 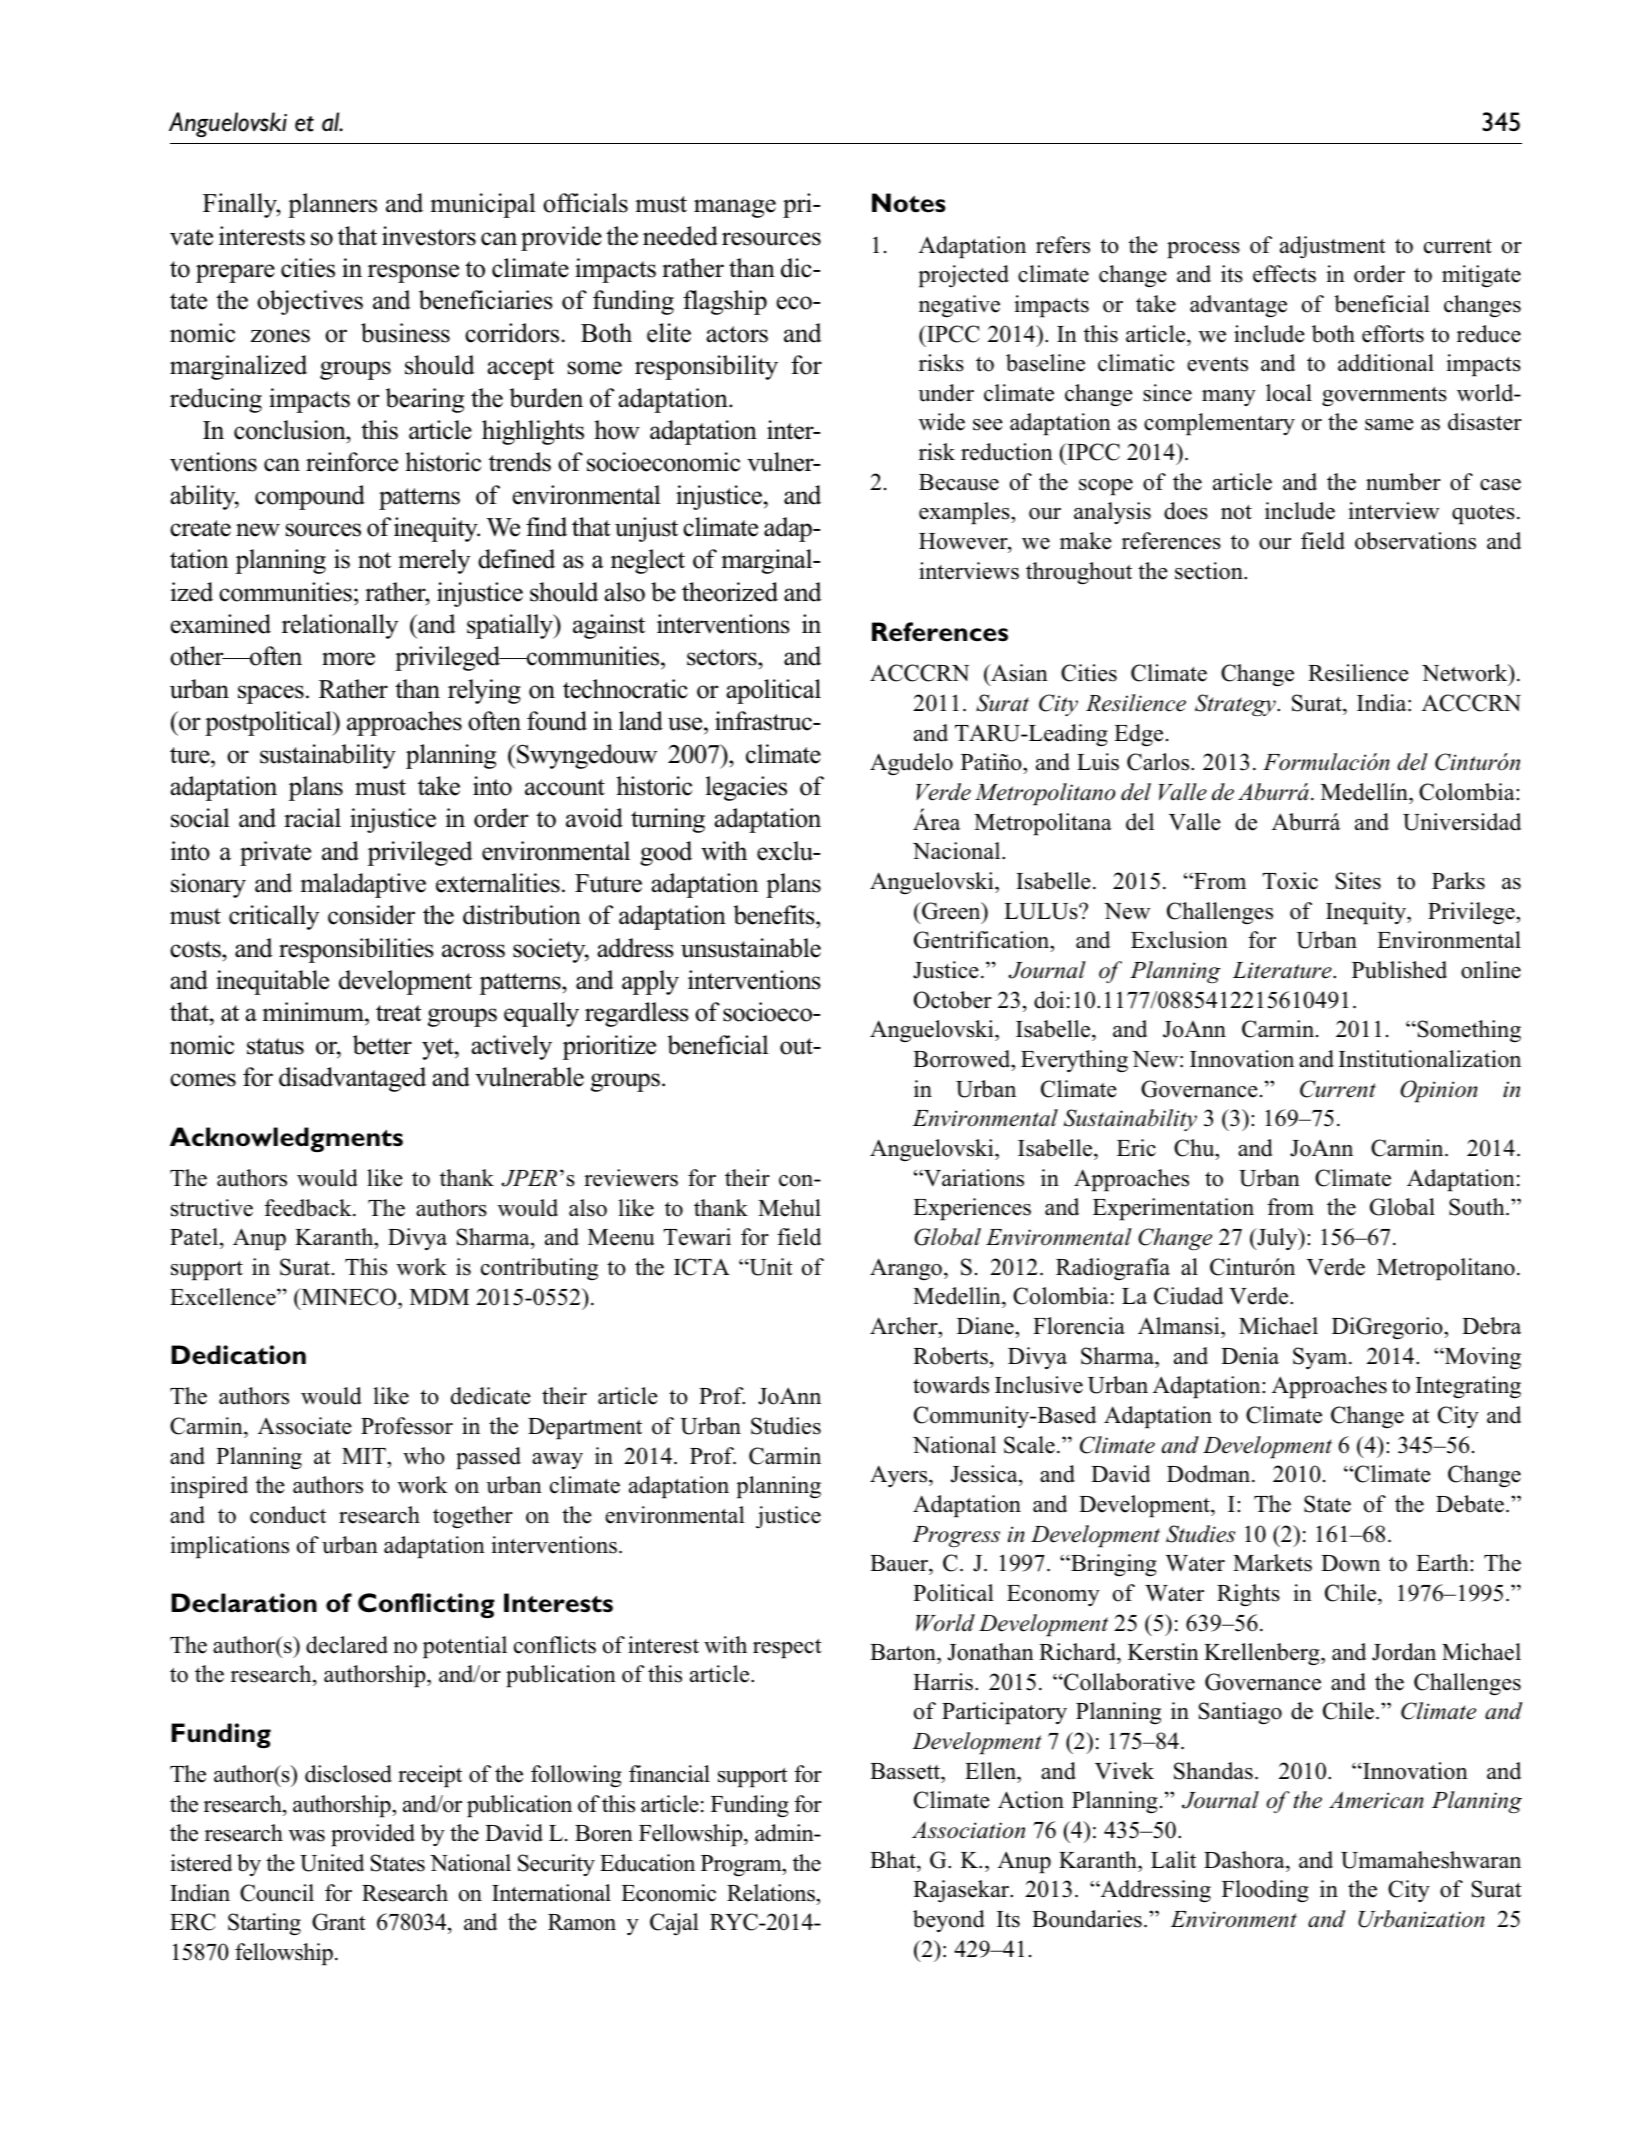 What do you see at coordinates (894, 1859) in the image?
I see `Bhat` at bounding box center [894, 1859].
